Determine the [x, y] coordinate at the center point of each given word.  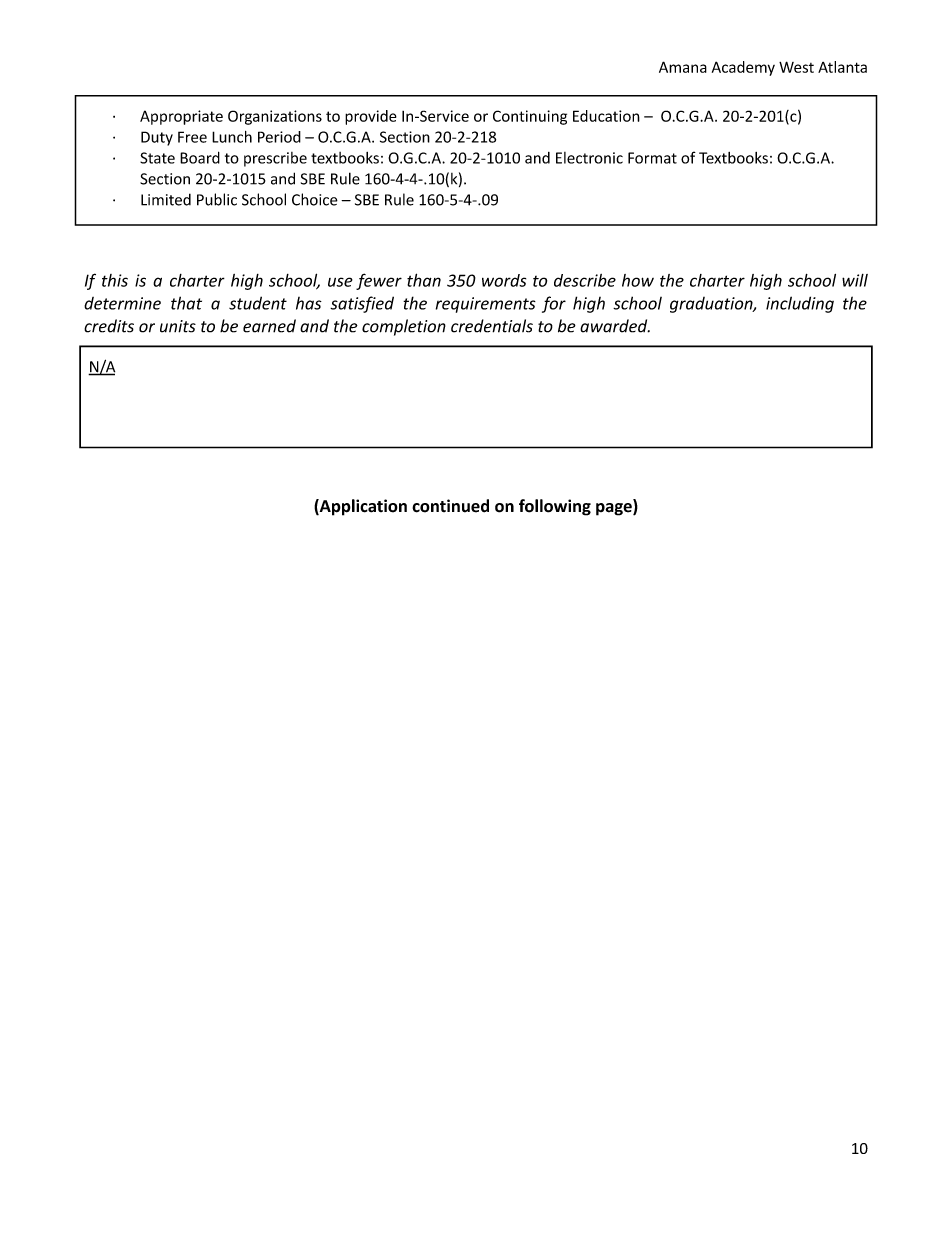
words [504, 280]
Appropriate [181, 117]
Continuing [530, 117]
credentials [492, 326]
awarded [615, 326]
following [555, 507]
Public [217, 199]
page [615, 508]
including [800, 304]
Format [652, 158]
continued [450, 506]
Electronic [589, 158]
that [186, 303]
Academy [743, 68]
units [178, 326]
